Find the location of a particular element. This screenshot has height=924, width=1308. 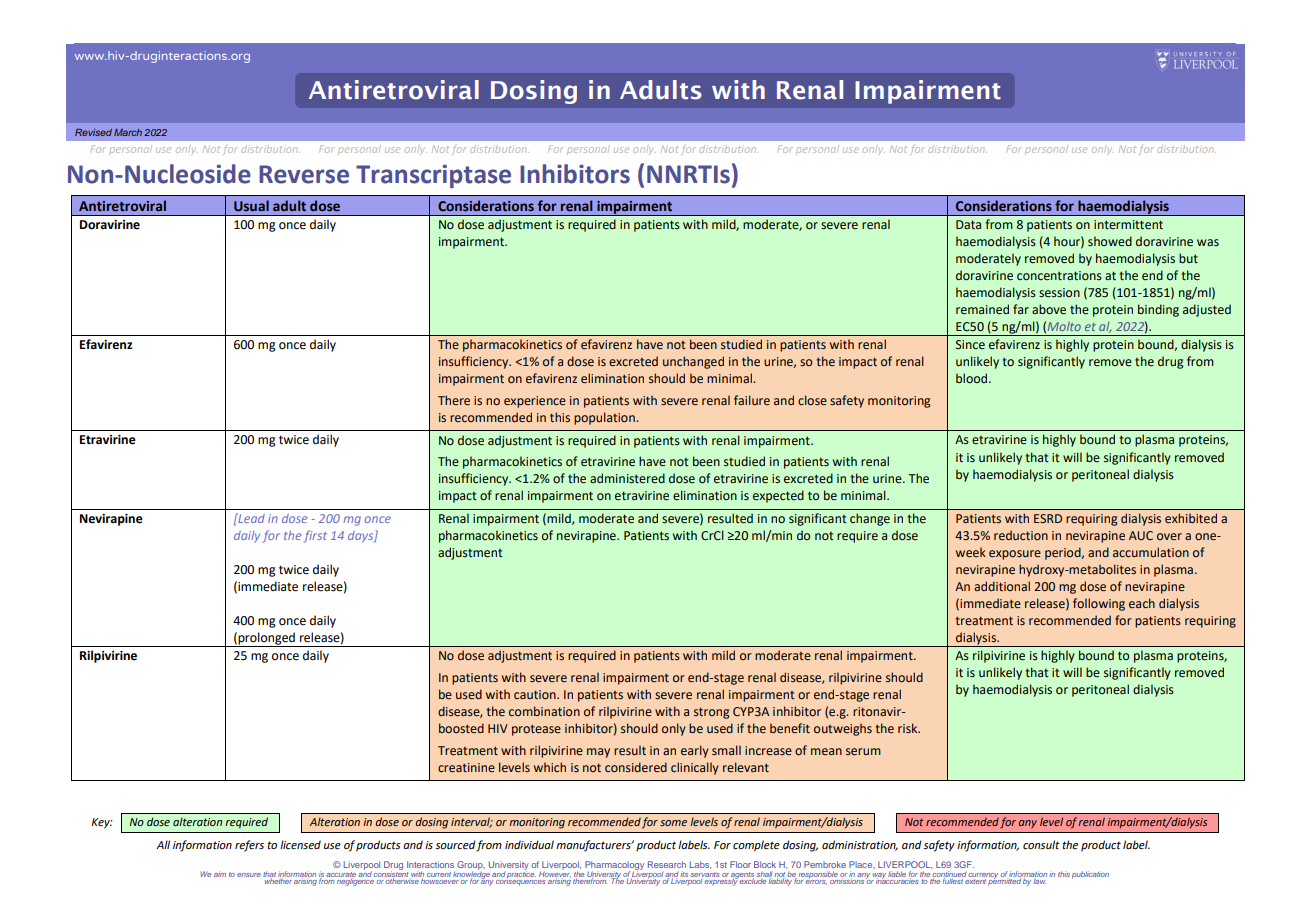

experience is located at coordinates (535, 402).
